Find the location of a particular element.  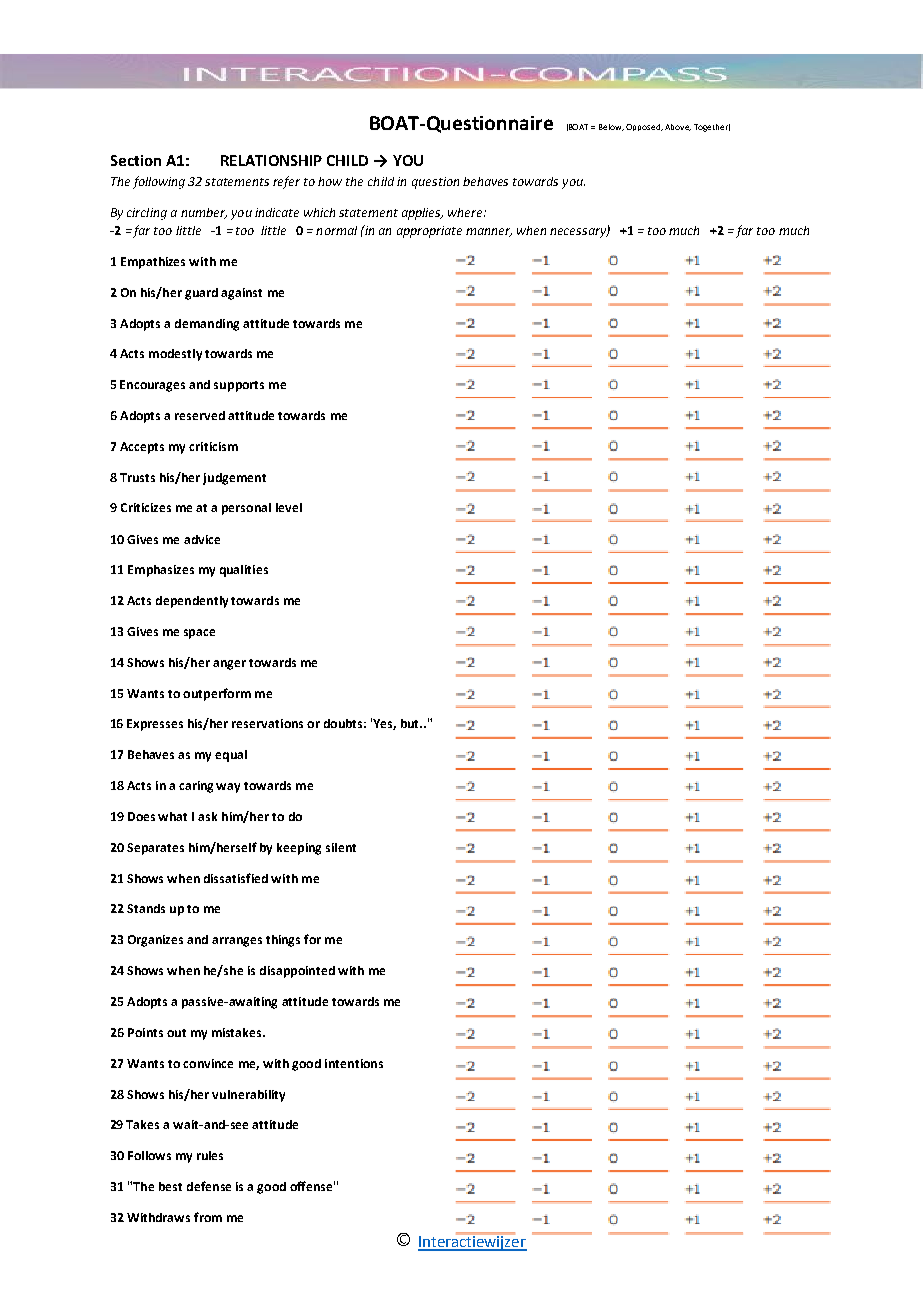

applies is located at coordinates (422, 214).
